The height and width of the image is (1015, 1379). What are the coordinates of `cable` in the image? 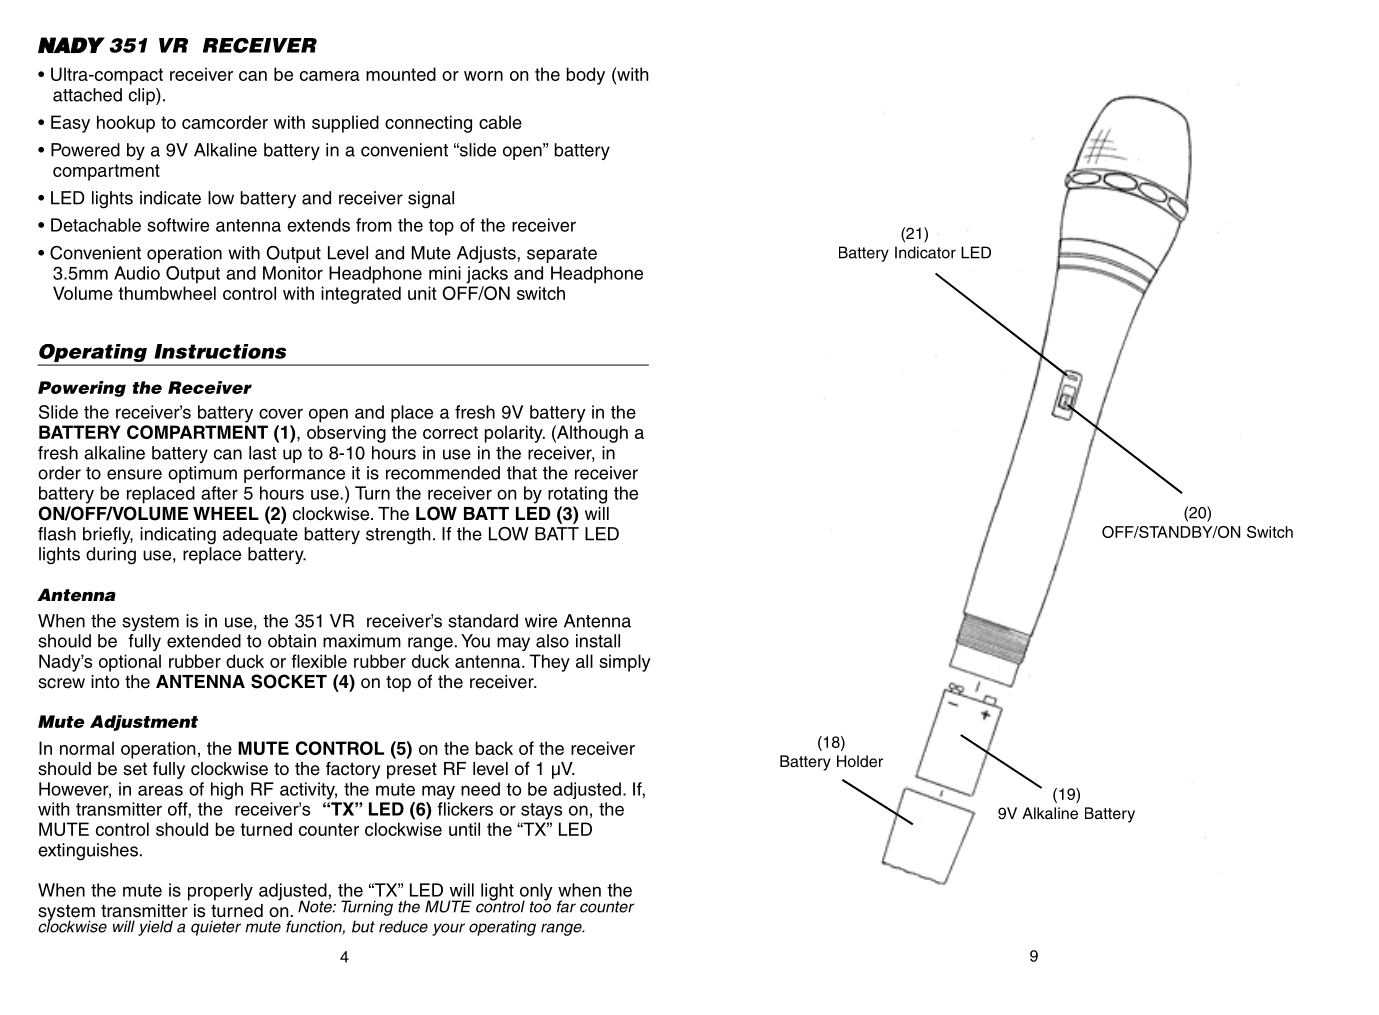 It's located at (500, 122).
